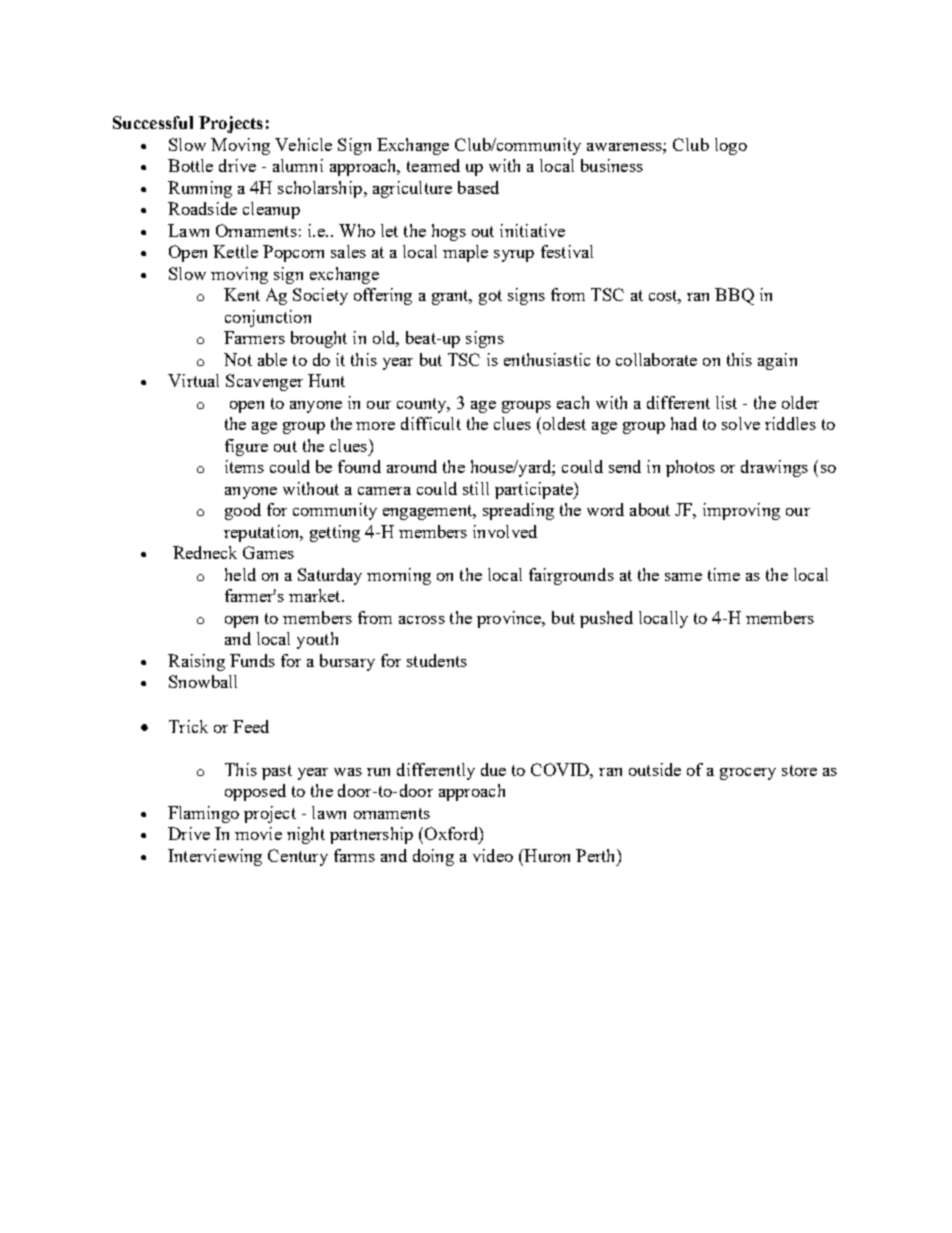 The width and height of the page is (952, 1233). What do you see at coordinates (724, 574) in the page?
I see `time` at bounding box center [724, 574].
